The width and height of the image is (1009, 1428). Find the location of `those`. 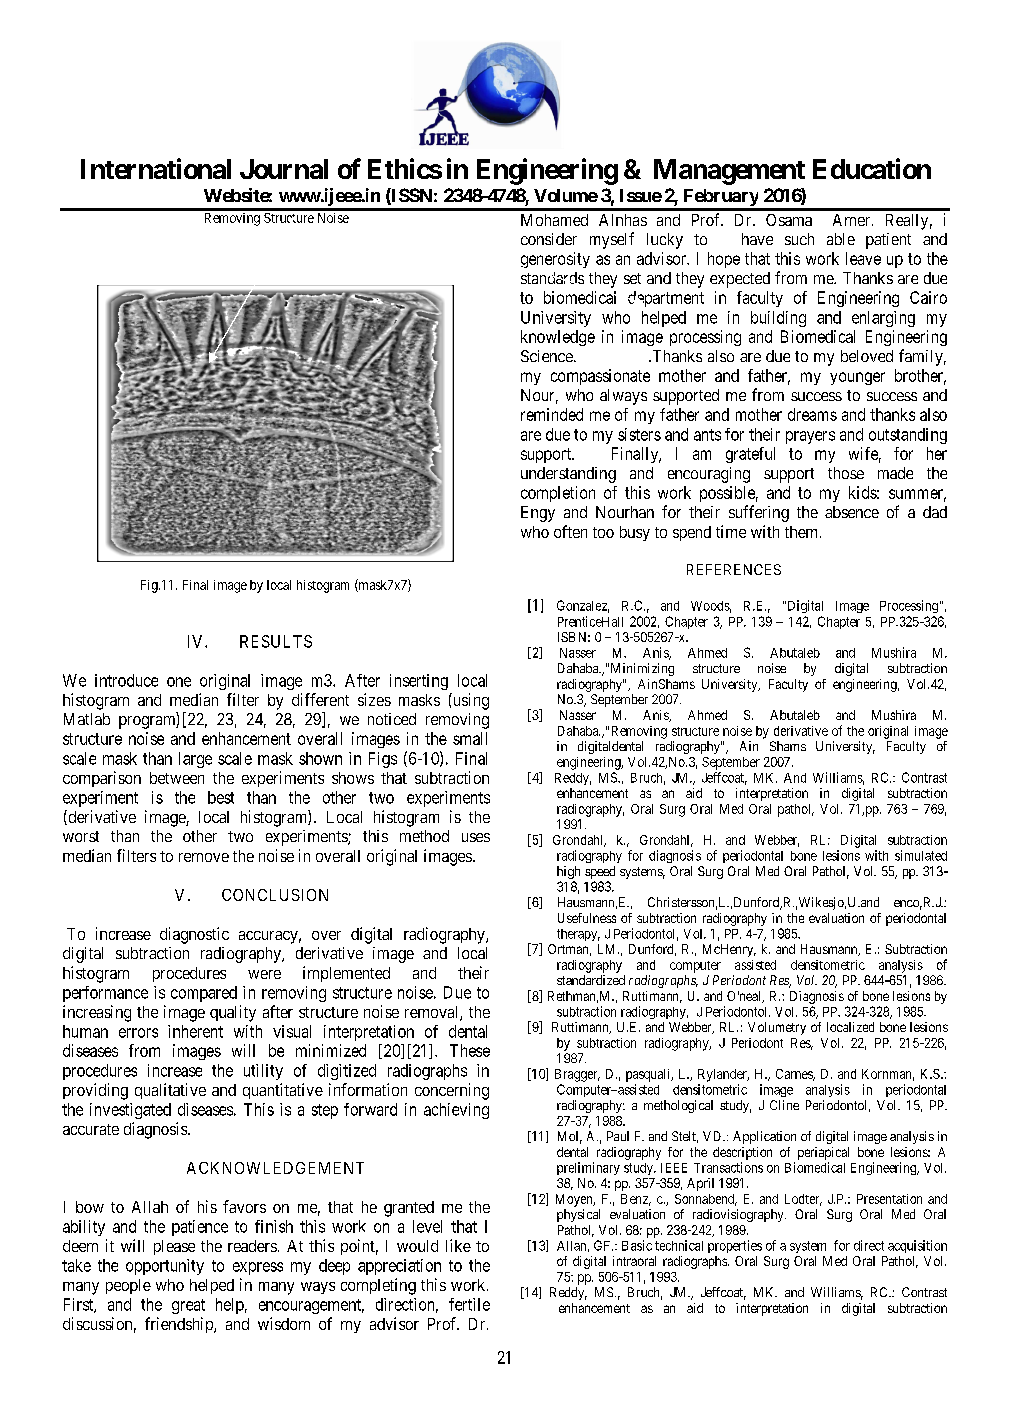

those is located at coordinates (846, 473).
